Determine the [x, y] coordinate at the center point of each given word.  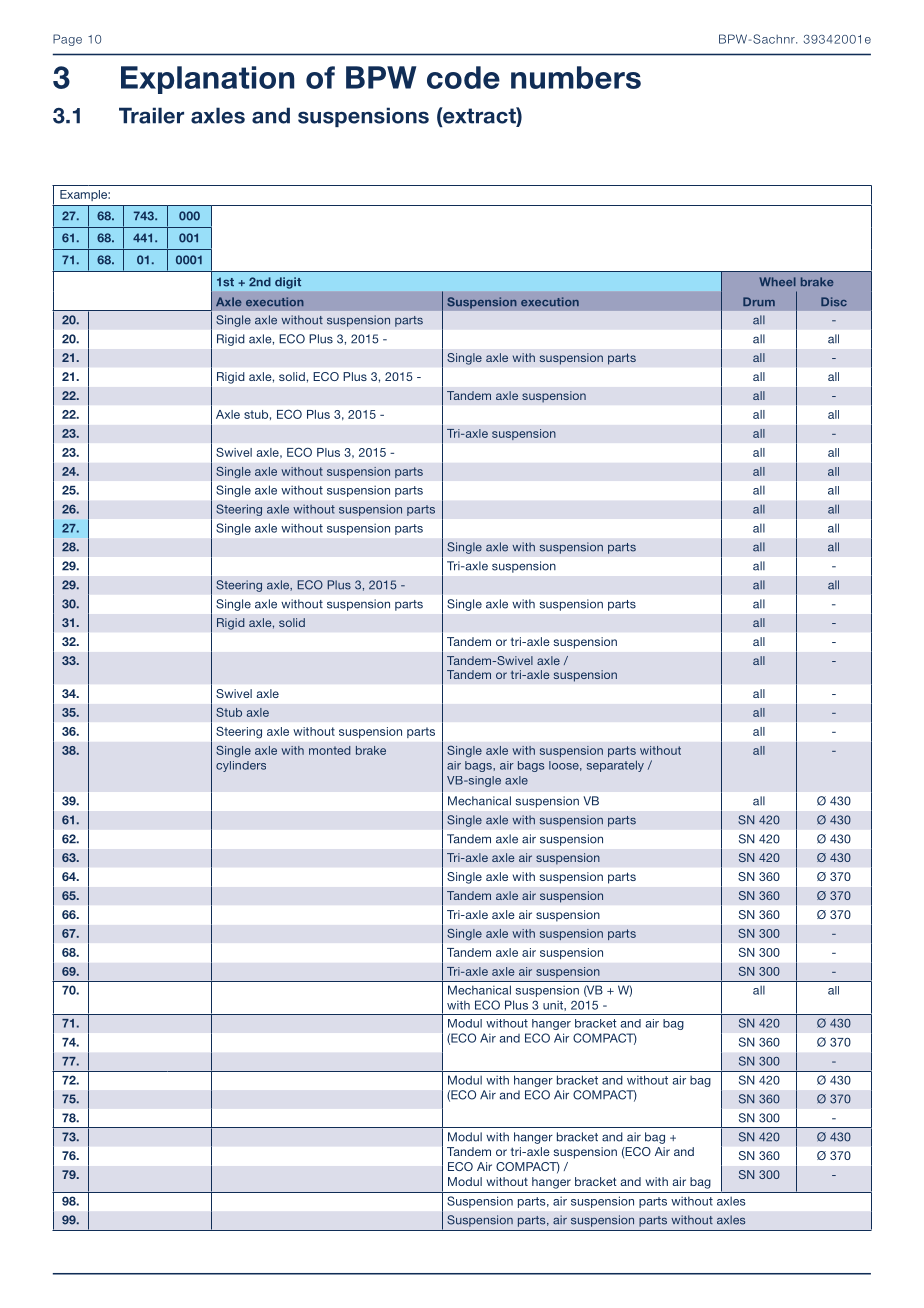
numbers [576, 77]
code [463, 77]
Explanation [207, 80]
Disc [834, 301]
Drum [759, 301]
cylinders [241, 766]
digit [288, 283]
